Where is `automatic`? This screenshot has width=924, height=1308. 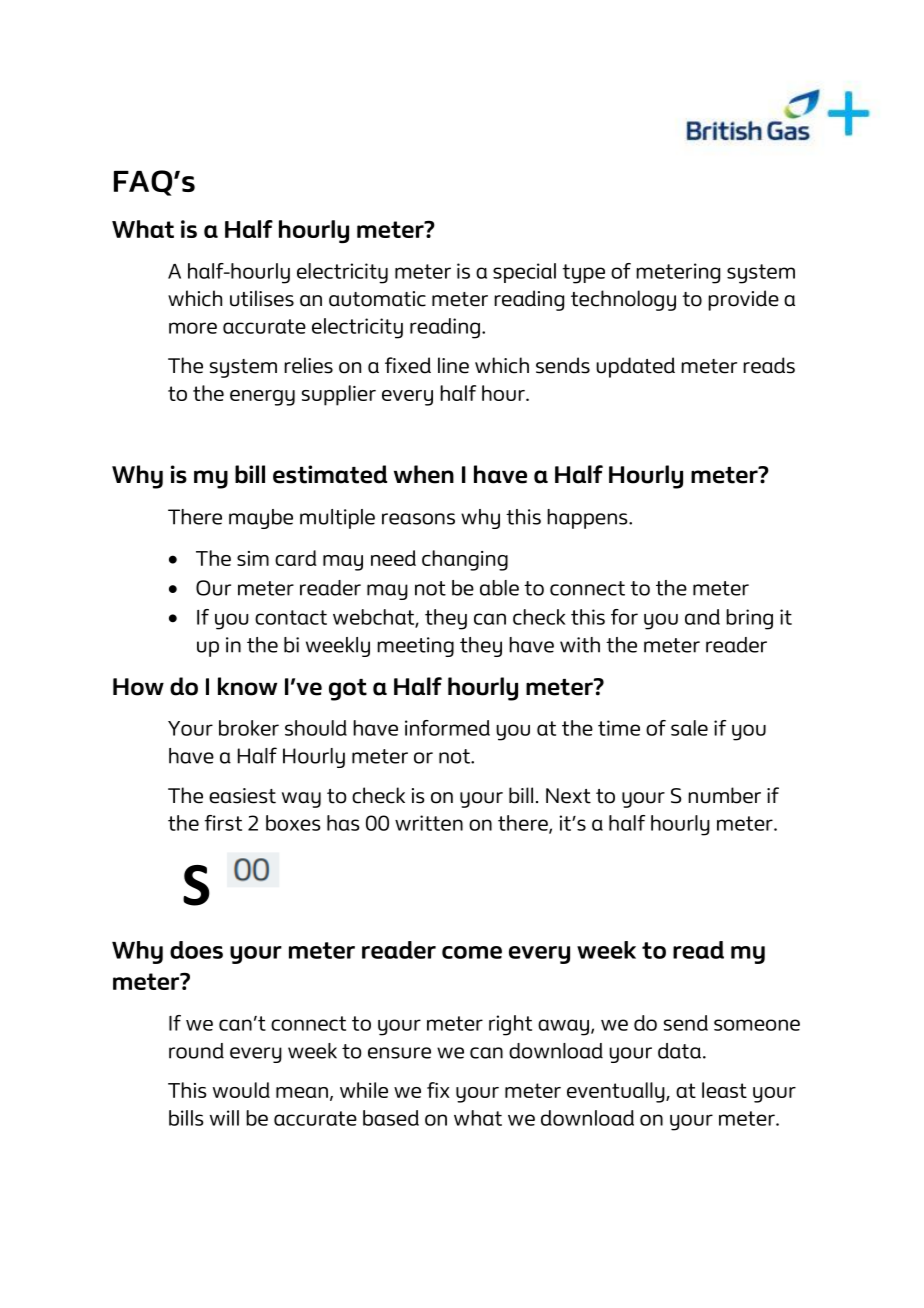 automatic is located at coordinates (377, 299).
